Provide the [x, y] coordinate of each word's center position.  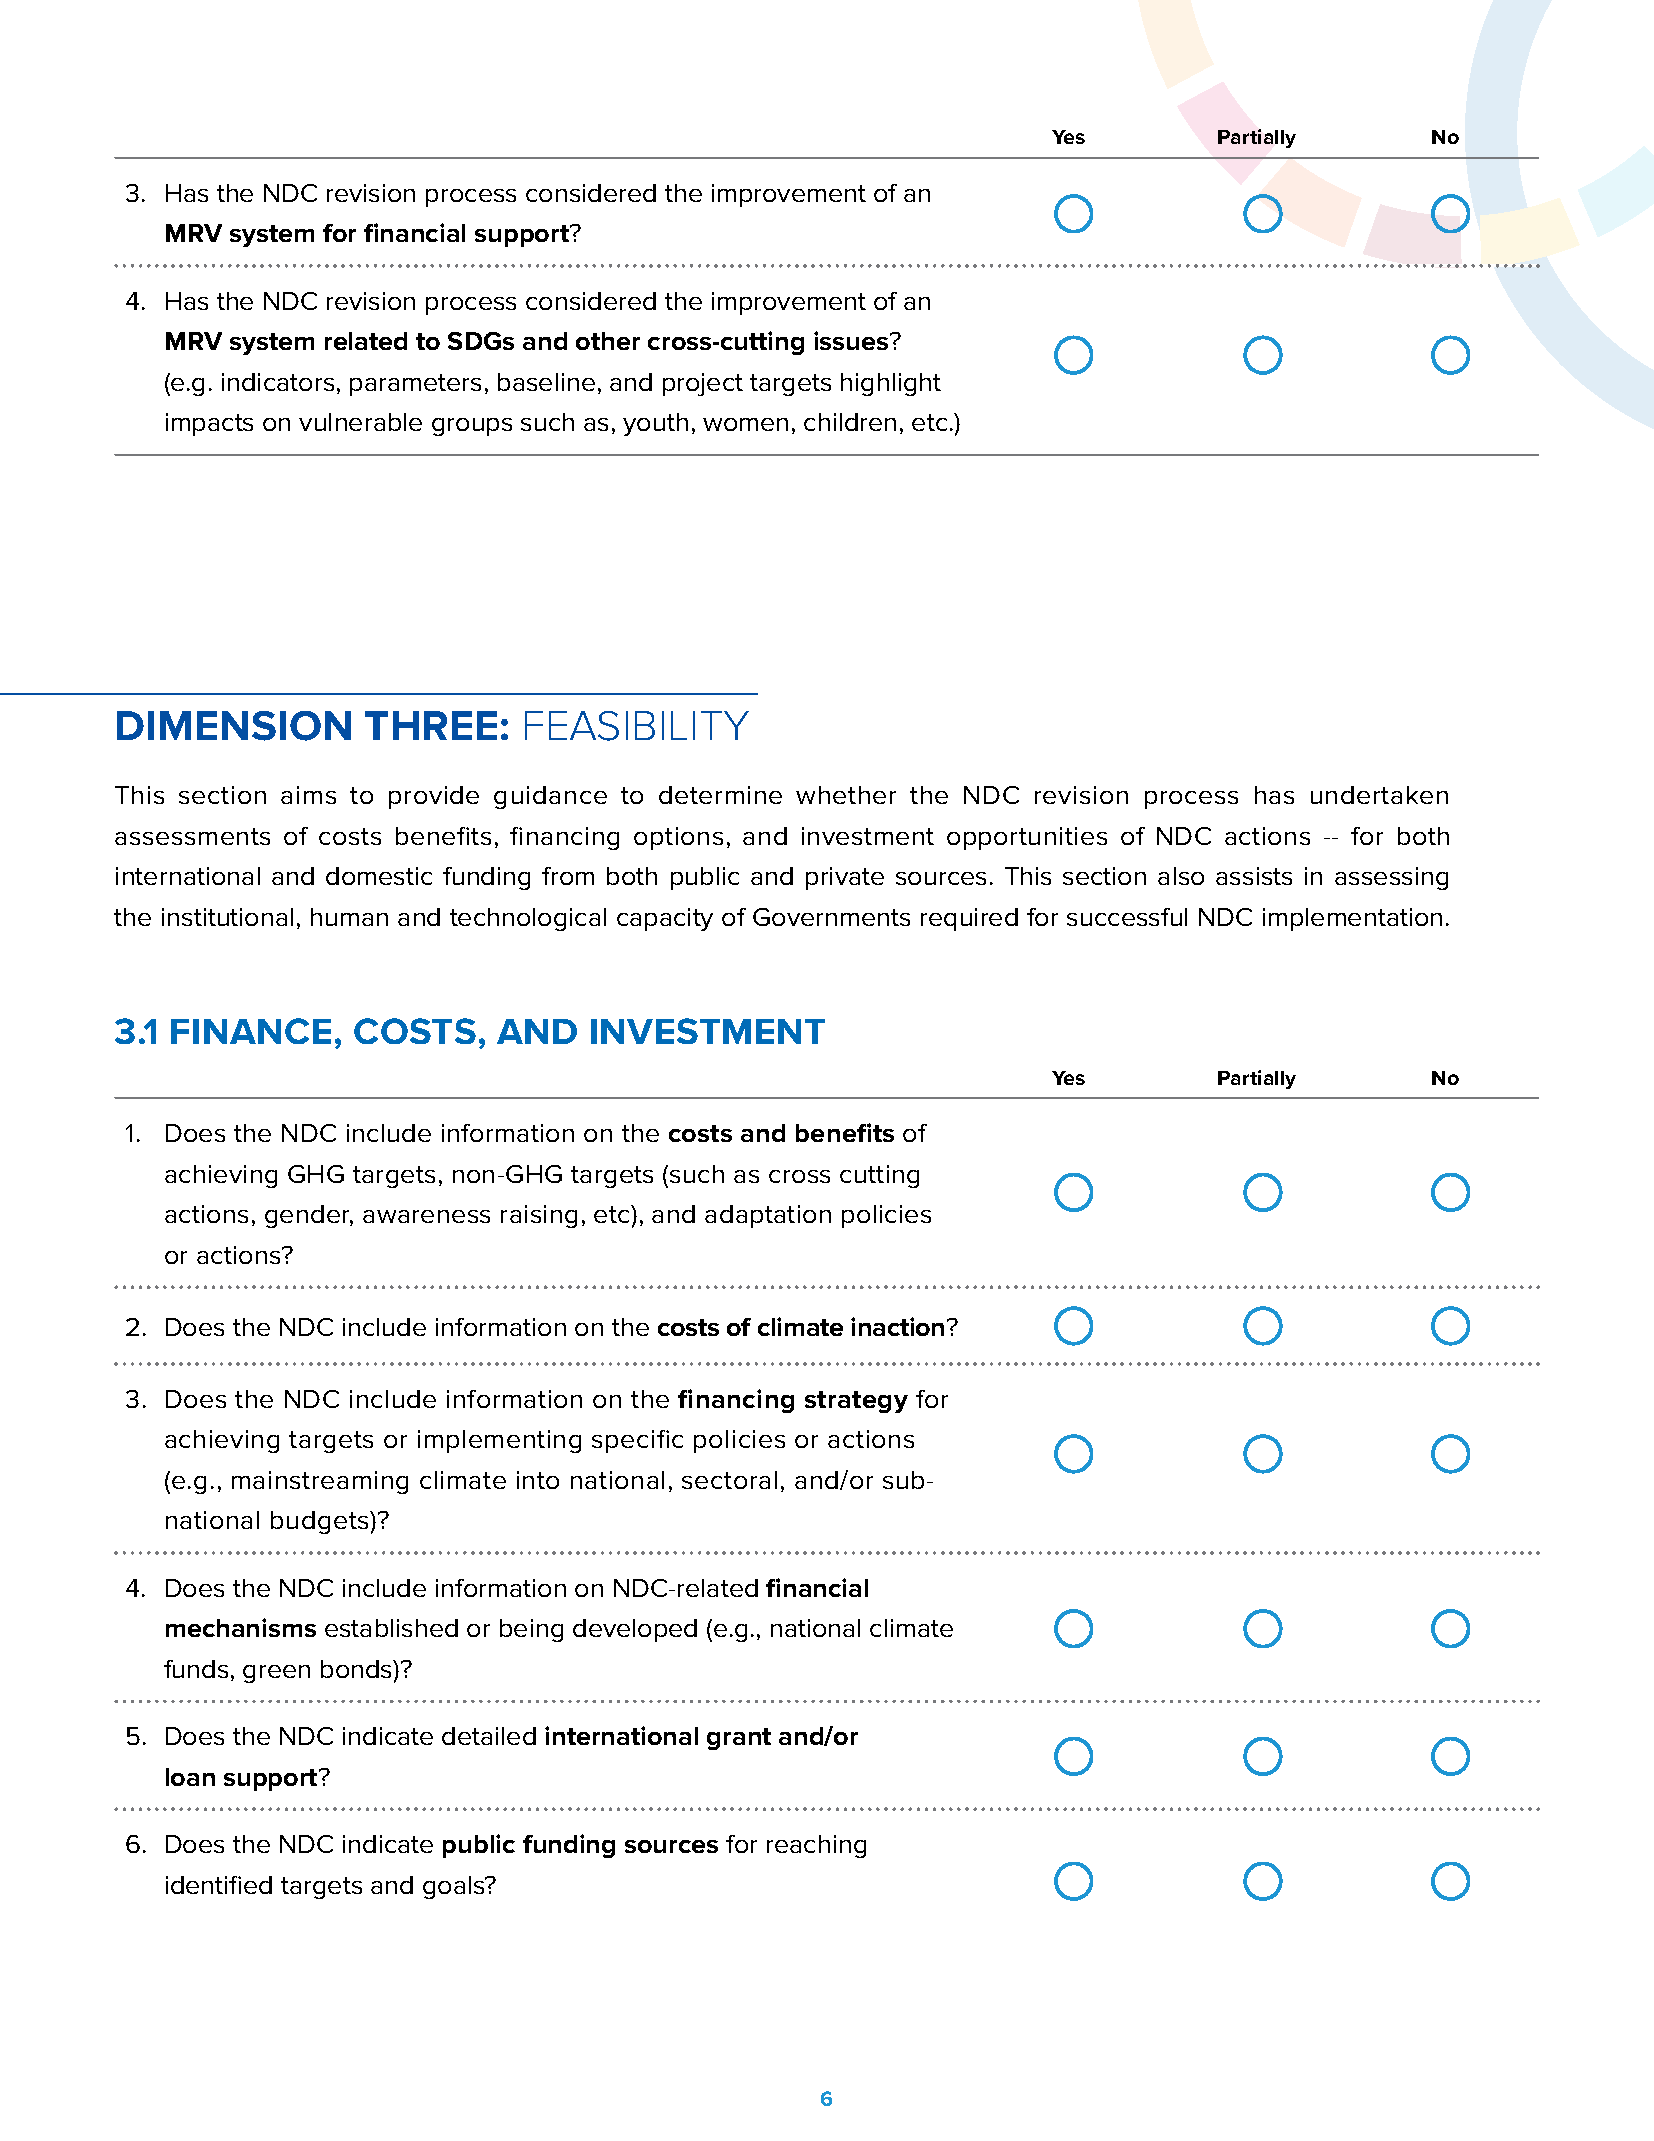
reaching [816, 1846]
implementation [1352, 919]
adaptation [768, 1216]
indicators [278, 382]
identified [219, 1885]
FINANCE [251, 1031]
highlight [891, 384]
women [745, 424]
